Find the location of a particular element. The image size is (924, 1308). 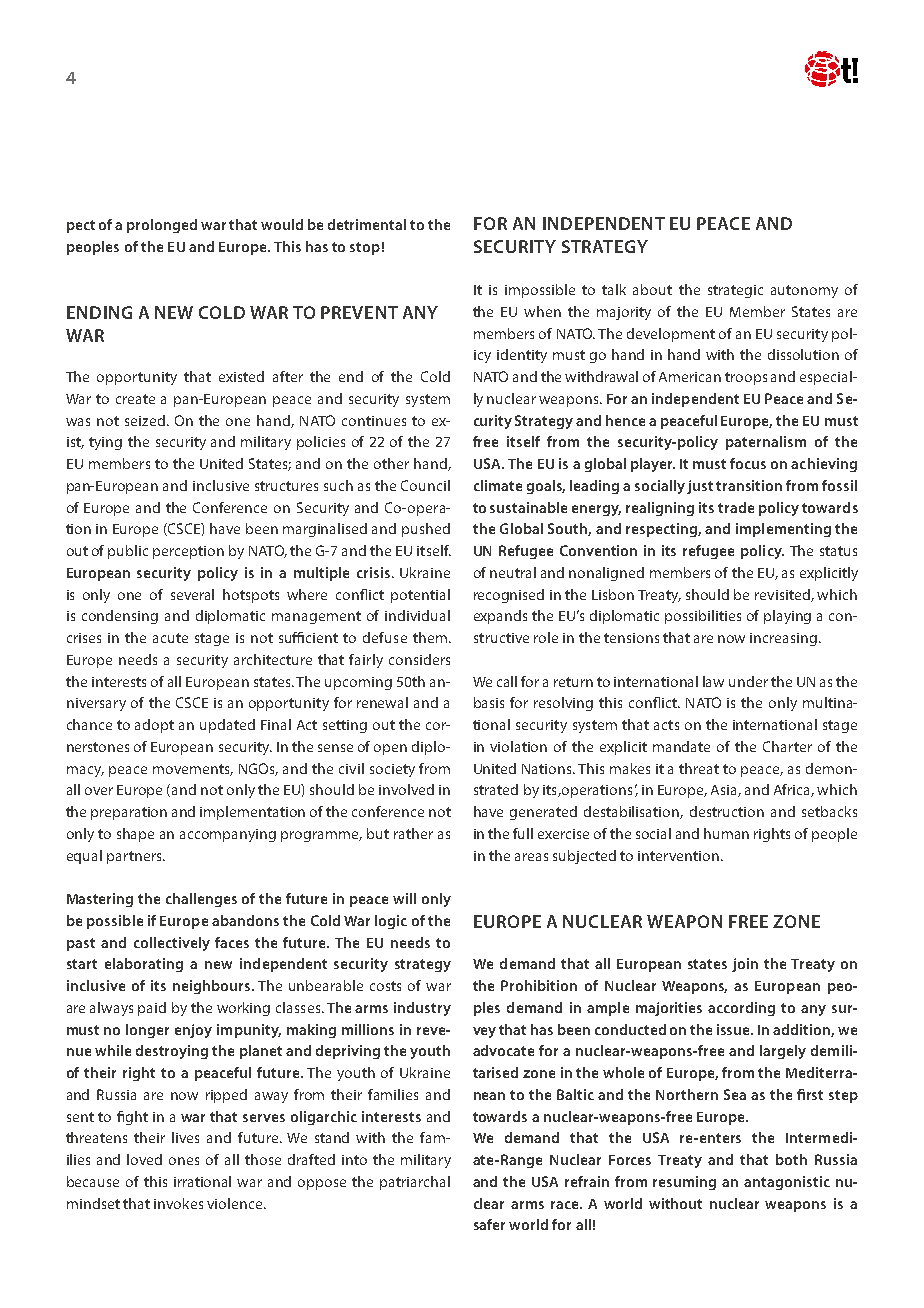

join is located at coordinates (745, 965).
